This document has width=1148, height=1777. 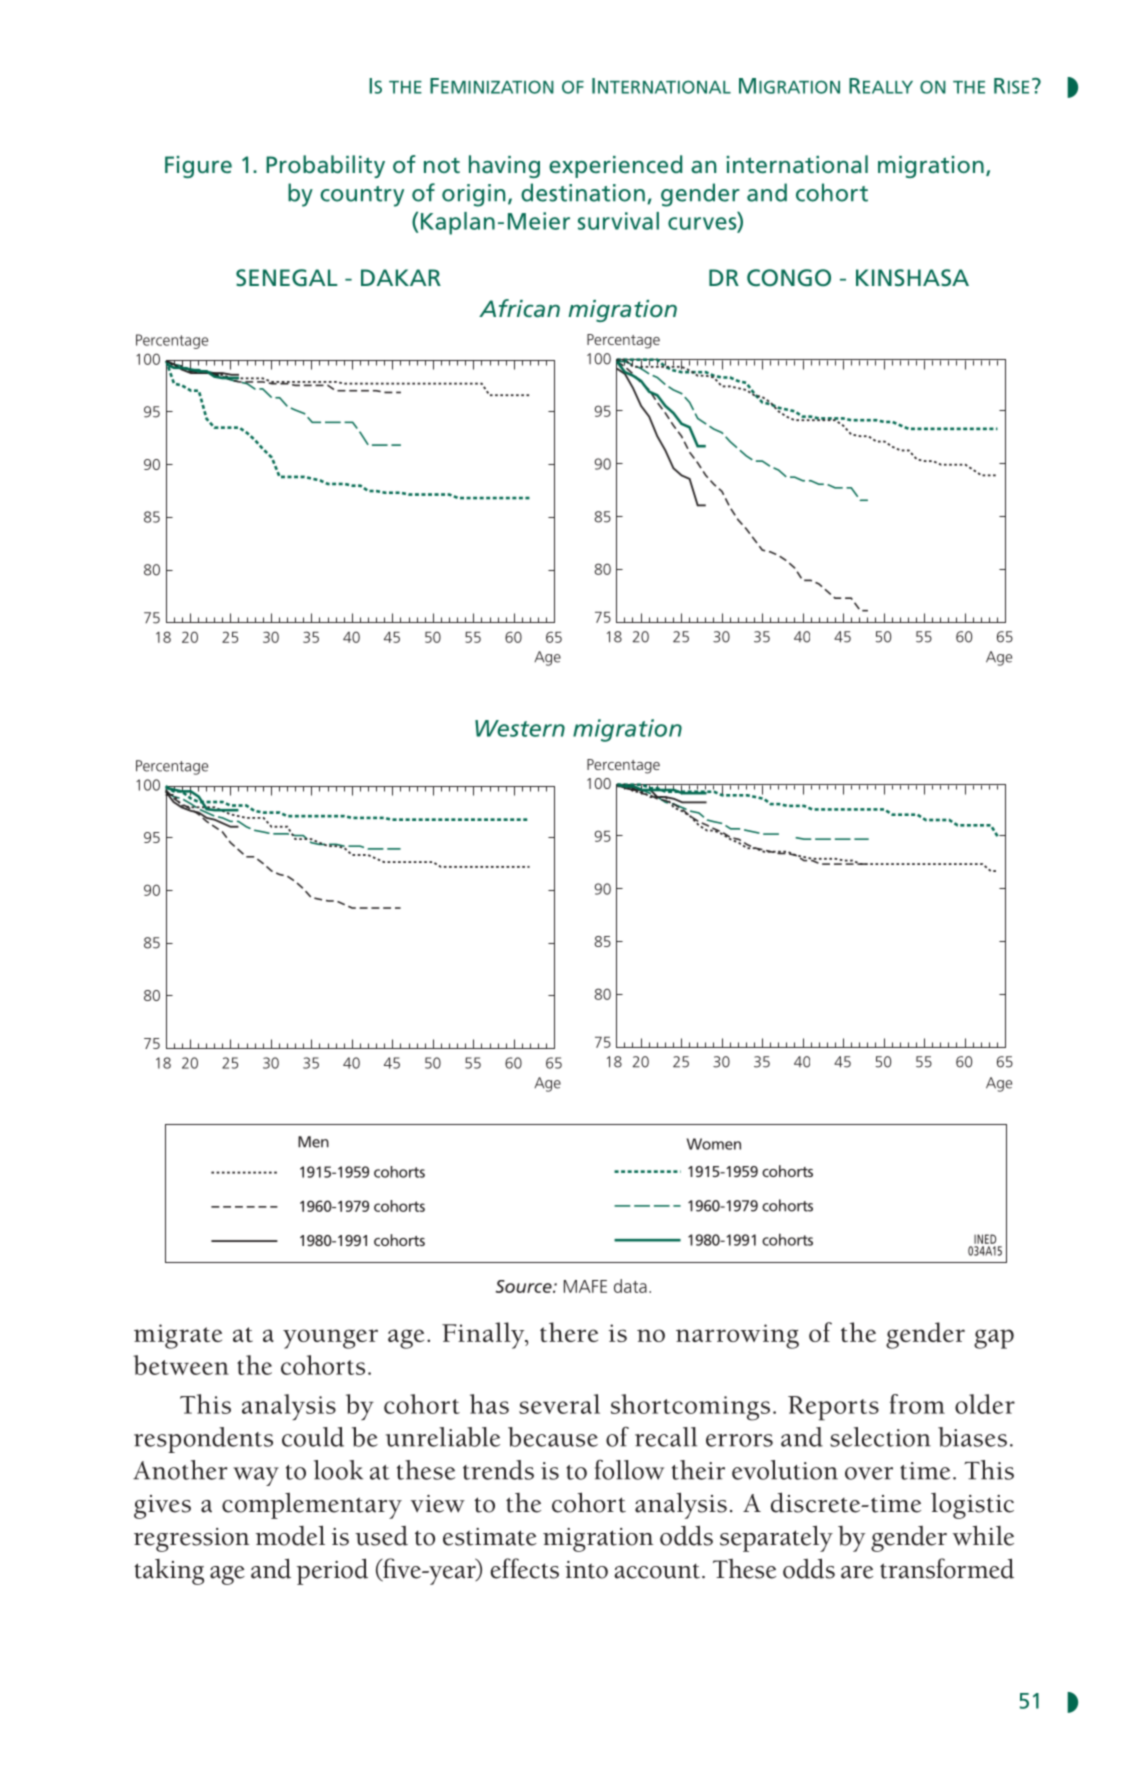 I want to click on KINSHASA, so click(x=912, y=277).
